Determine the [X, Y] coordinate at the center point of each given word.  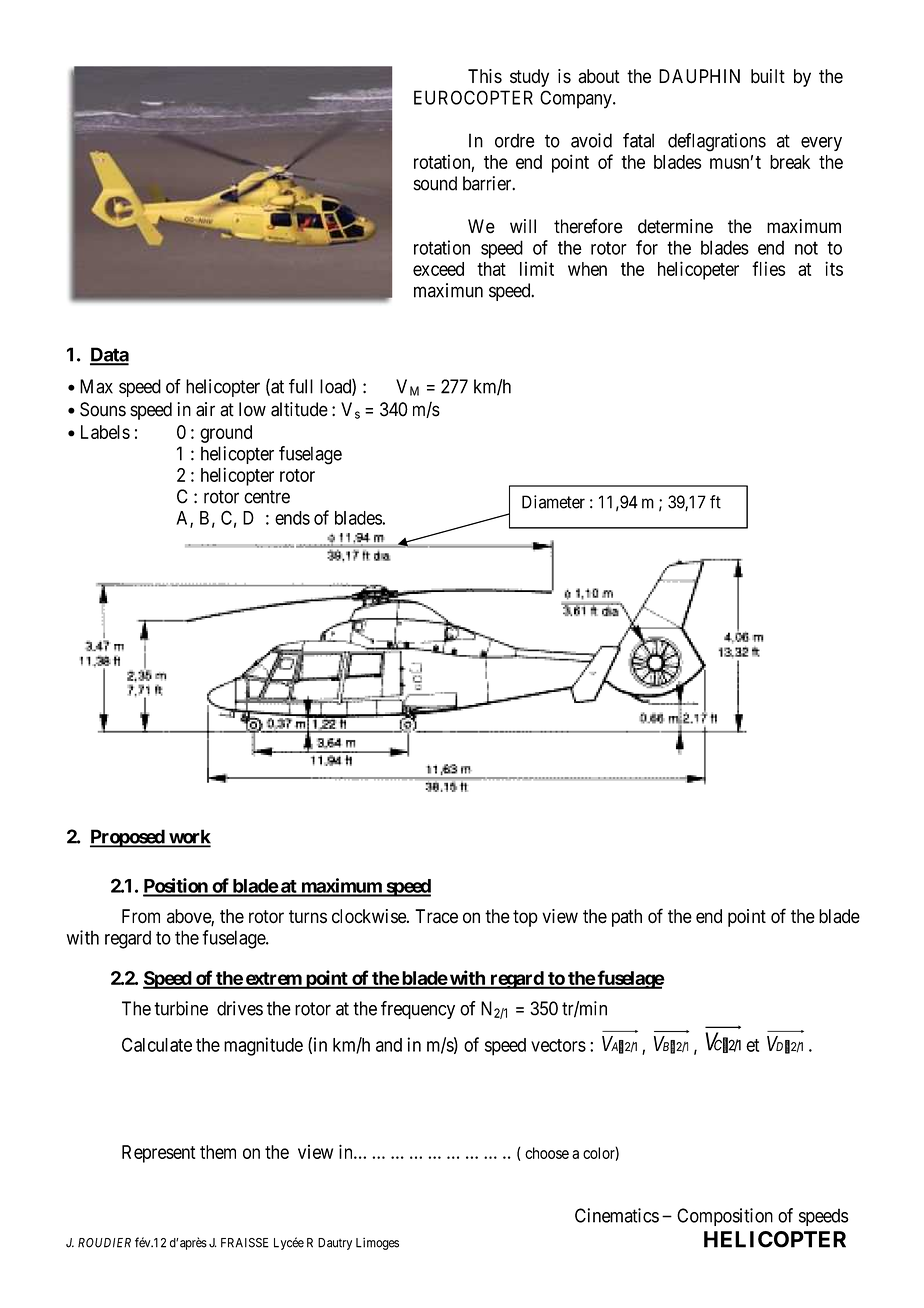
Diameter [553, 502]
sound [435, 183]
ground [226, 434]
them [218, 1152]
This [485, 76]
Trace [436, 916]
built [768, 76]
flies [768, 268]
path [627, 918]
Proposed [128, 838]
